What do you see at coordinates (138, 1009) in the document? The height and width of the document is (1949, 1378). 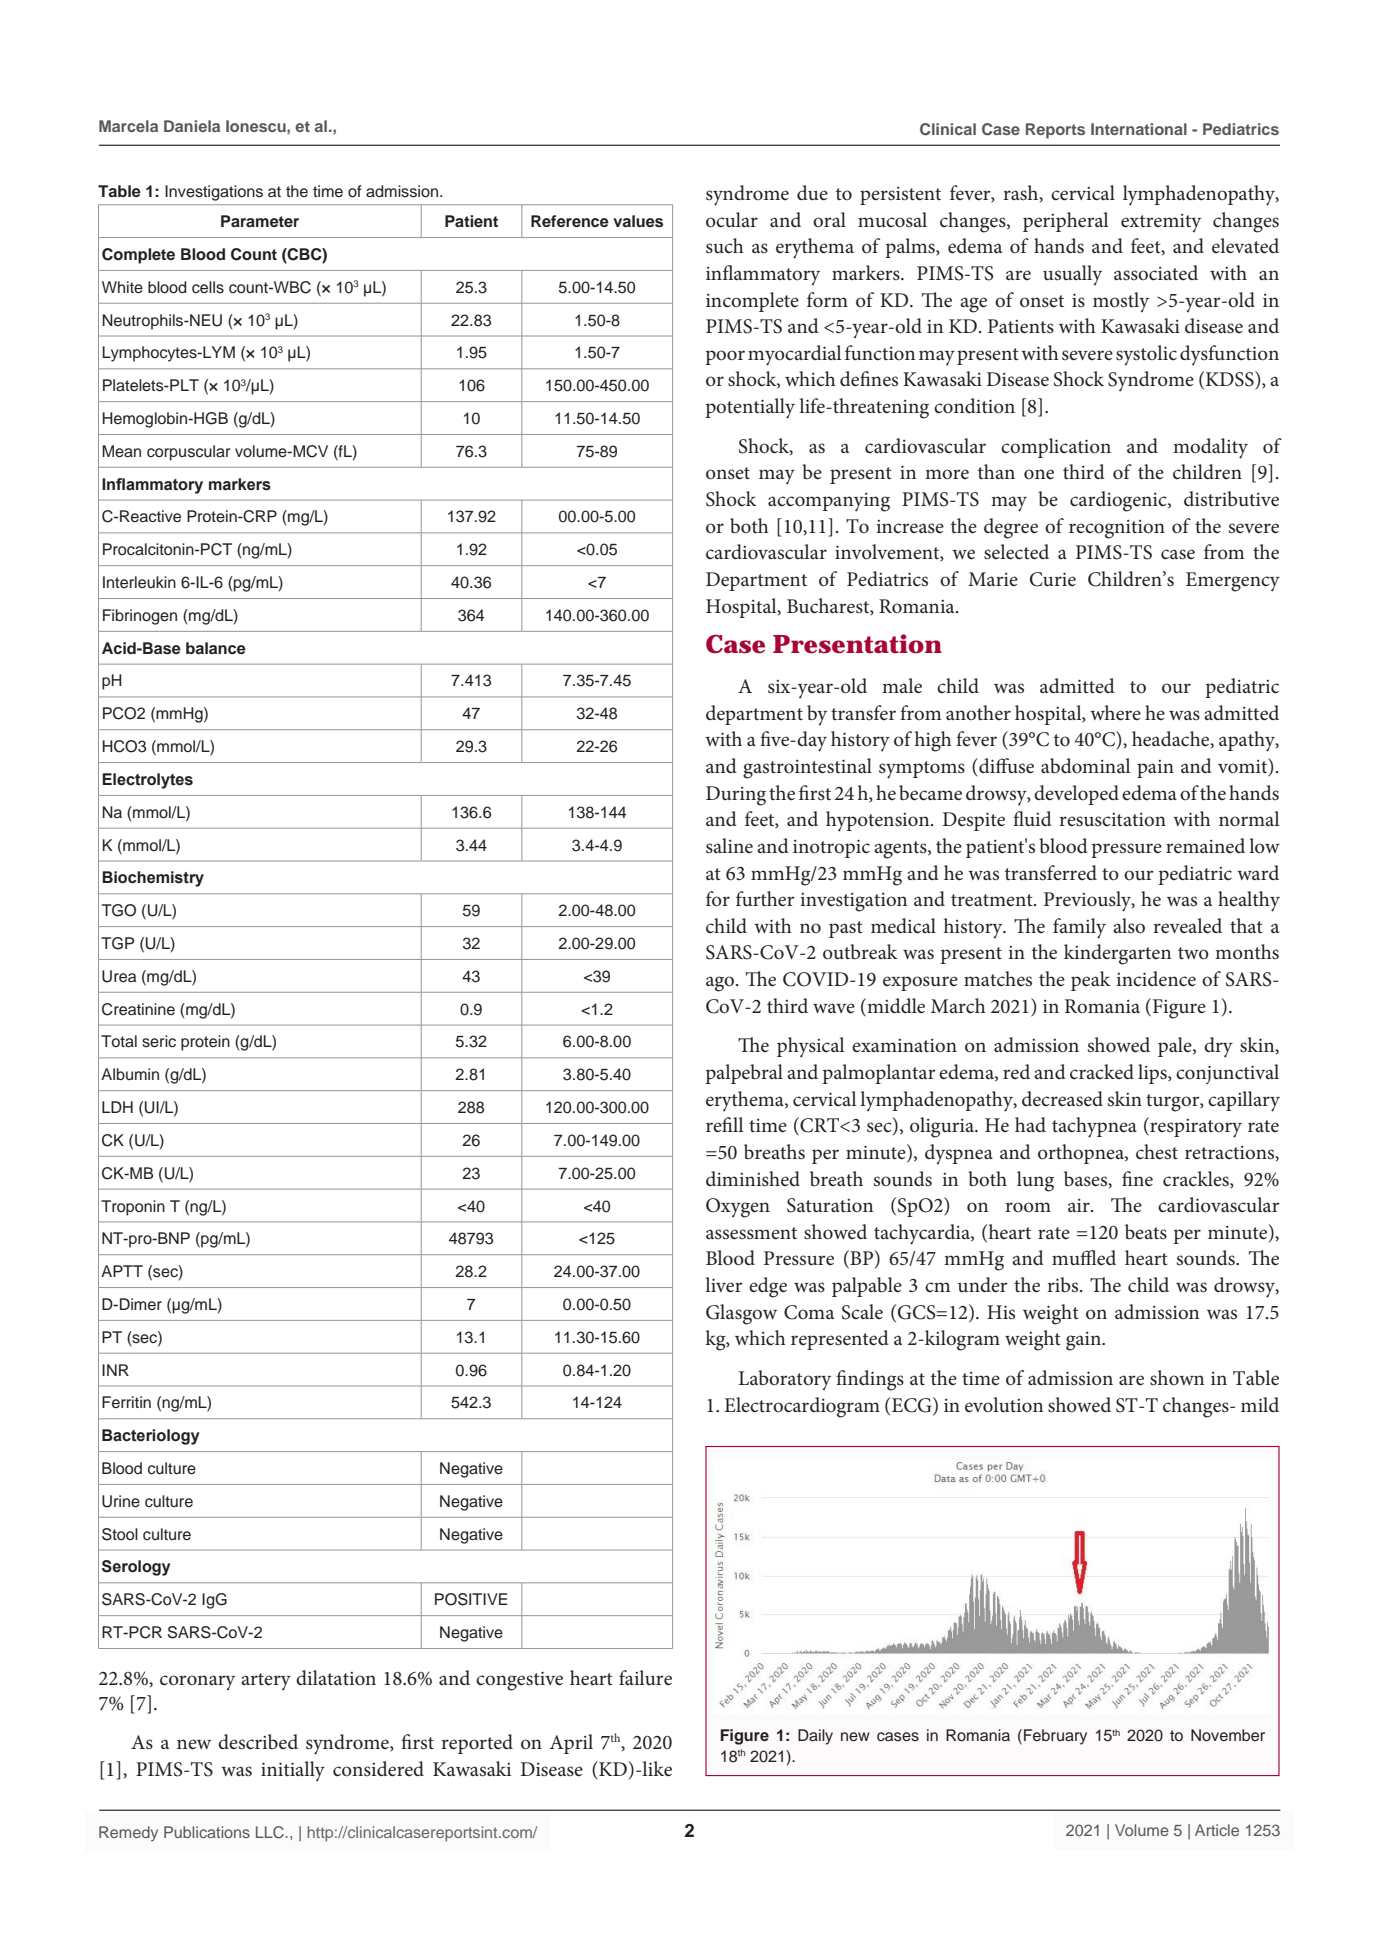 I see `Creatinine` at bounding box center [138, 1009].
